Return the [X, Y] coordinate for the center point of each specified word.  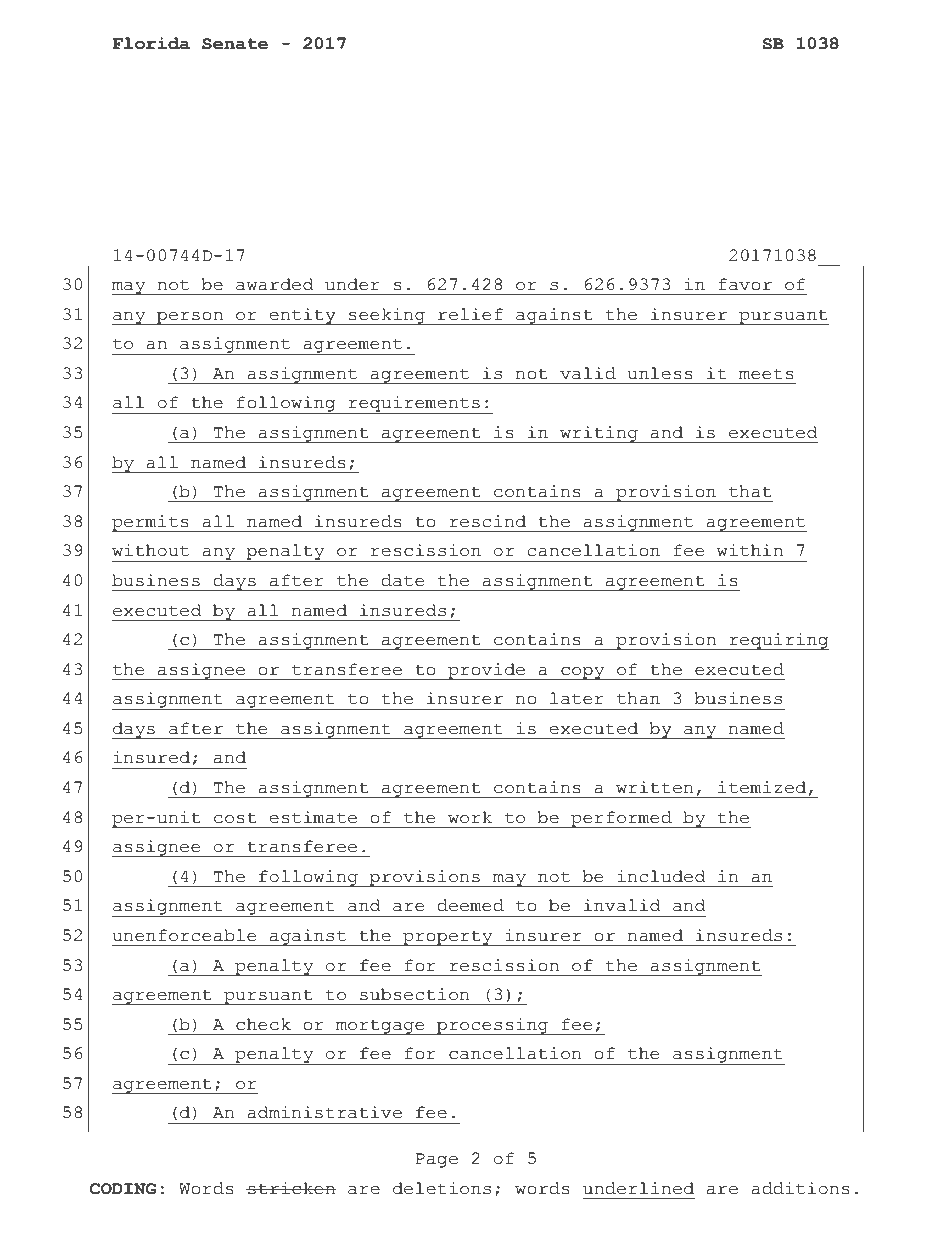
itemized [762, 787]
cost [235, 818]
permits [151, 523]
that [750, 491]
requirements [414, 405]
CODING [123, 1189]
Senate [235, 44]
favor [745, 284]
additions [800, 1188]
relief [470, 314]
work [470, 817]
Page [437, 1160]
